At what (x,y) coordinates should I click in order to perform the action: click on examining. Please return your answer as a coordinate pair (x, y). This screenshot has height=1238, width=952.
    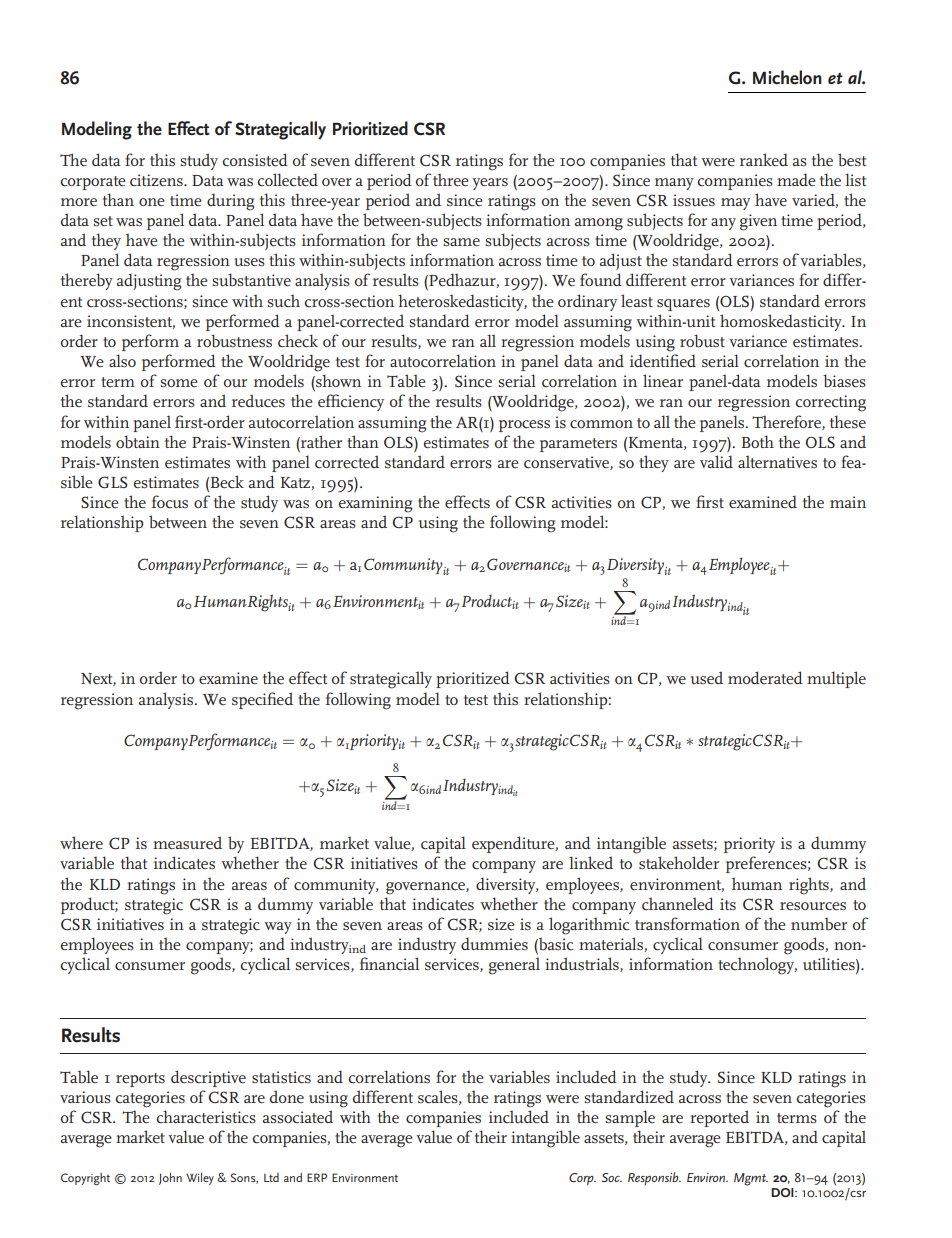
    Looking at the image, I should click on (375, 504).
